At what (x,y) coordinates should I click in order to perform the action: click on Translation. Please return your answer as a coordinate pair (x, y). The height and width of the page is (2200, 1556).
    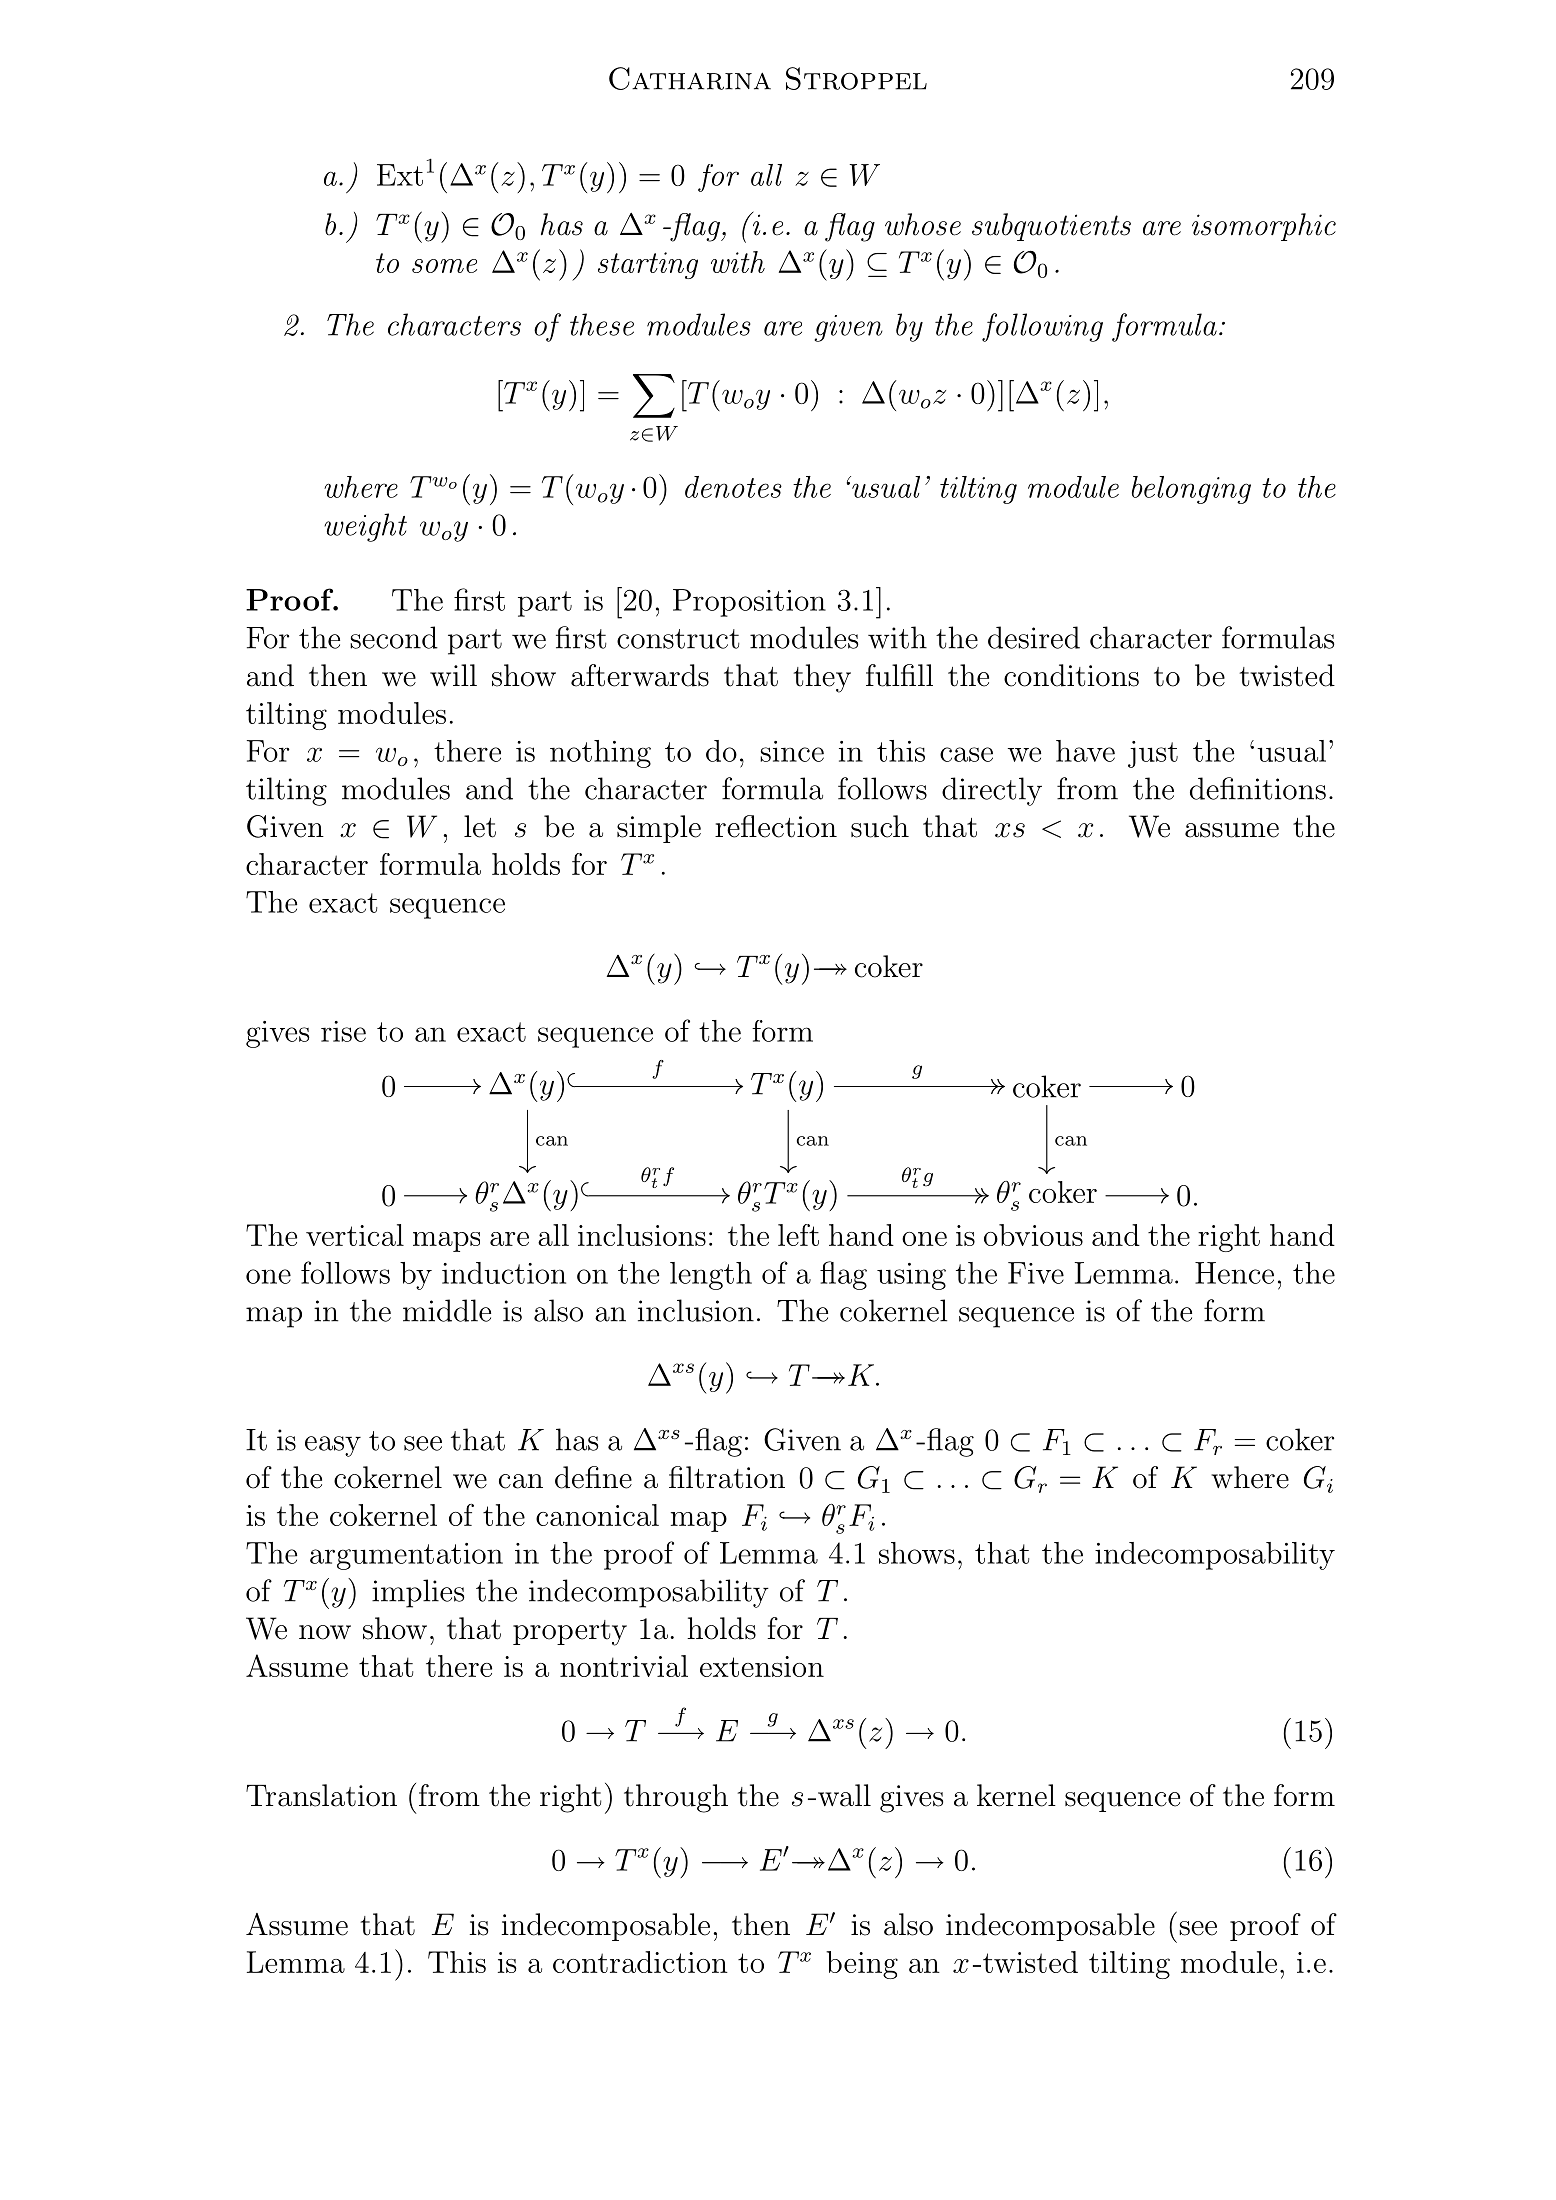
    Looking at the image, I should click on (321, 1795).
